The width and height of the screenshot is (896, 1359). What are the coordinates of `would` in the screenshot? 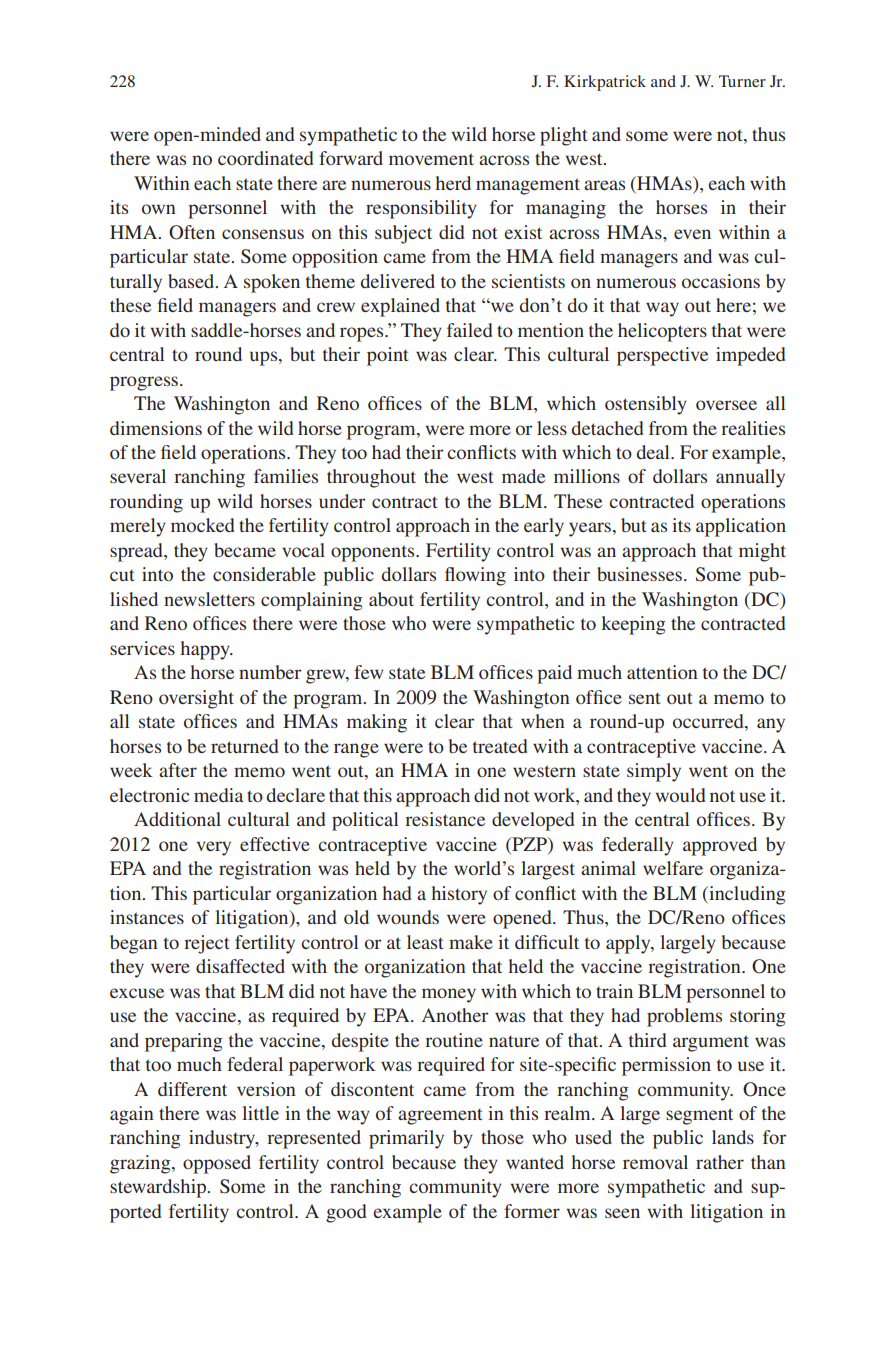 It's located at (680, 795).
